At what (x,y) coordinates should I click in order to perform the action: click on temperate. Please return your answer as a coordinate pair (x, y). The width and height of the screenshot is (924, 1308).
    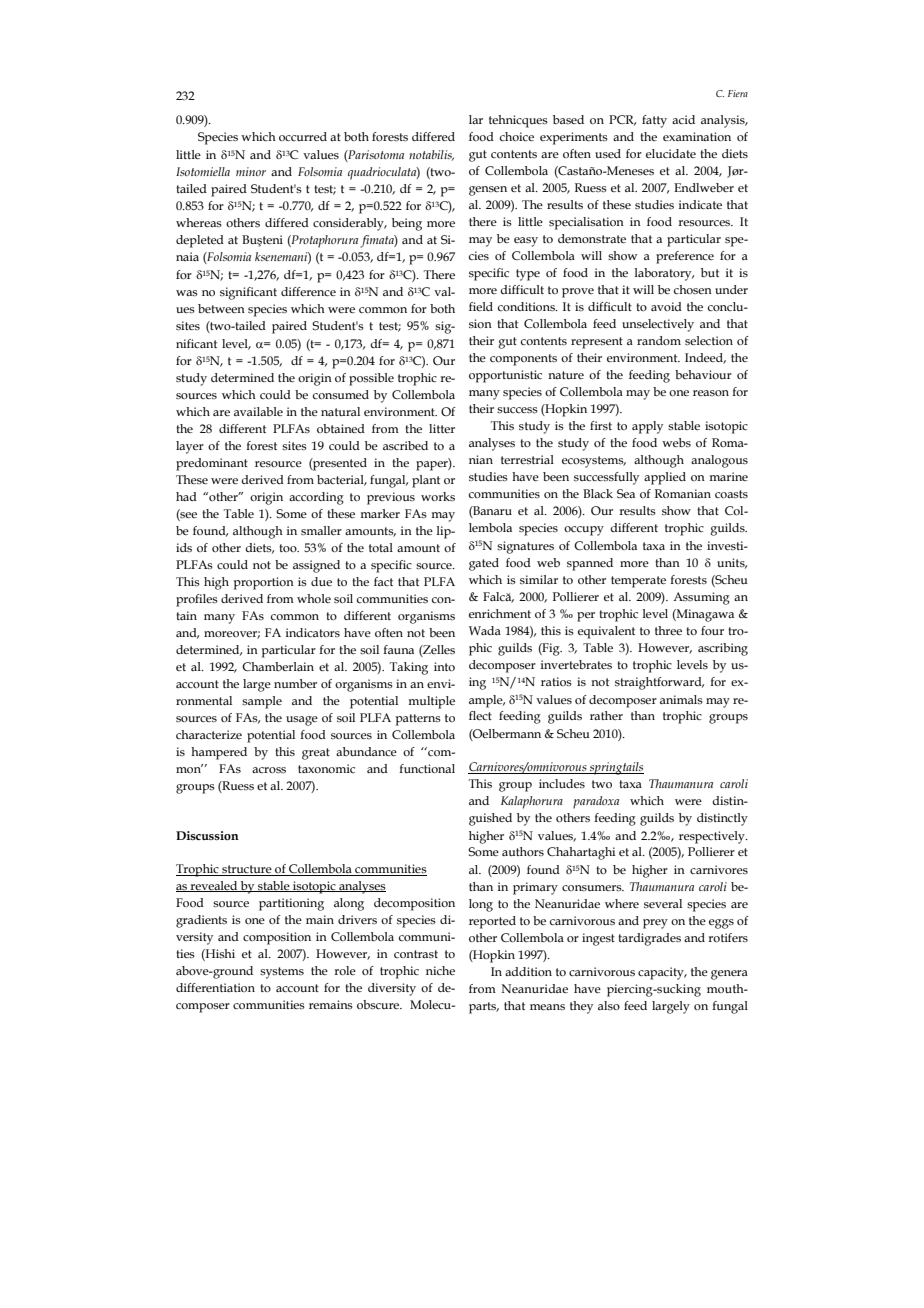
    Looking at the image, I should click on (638, 582).
